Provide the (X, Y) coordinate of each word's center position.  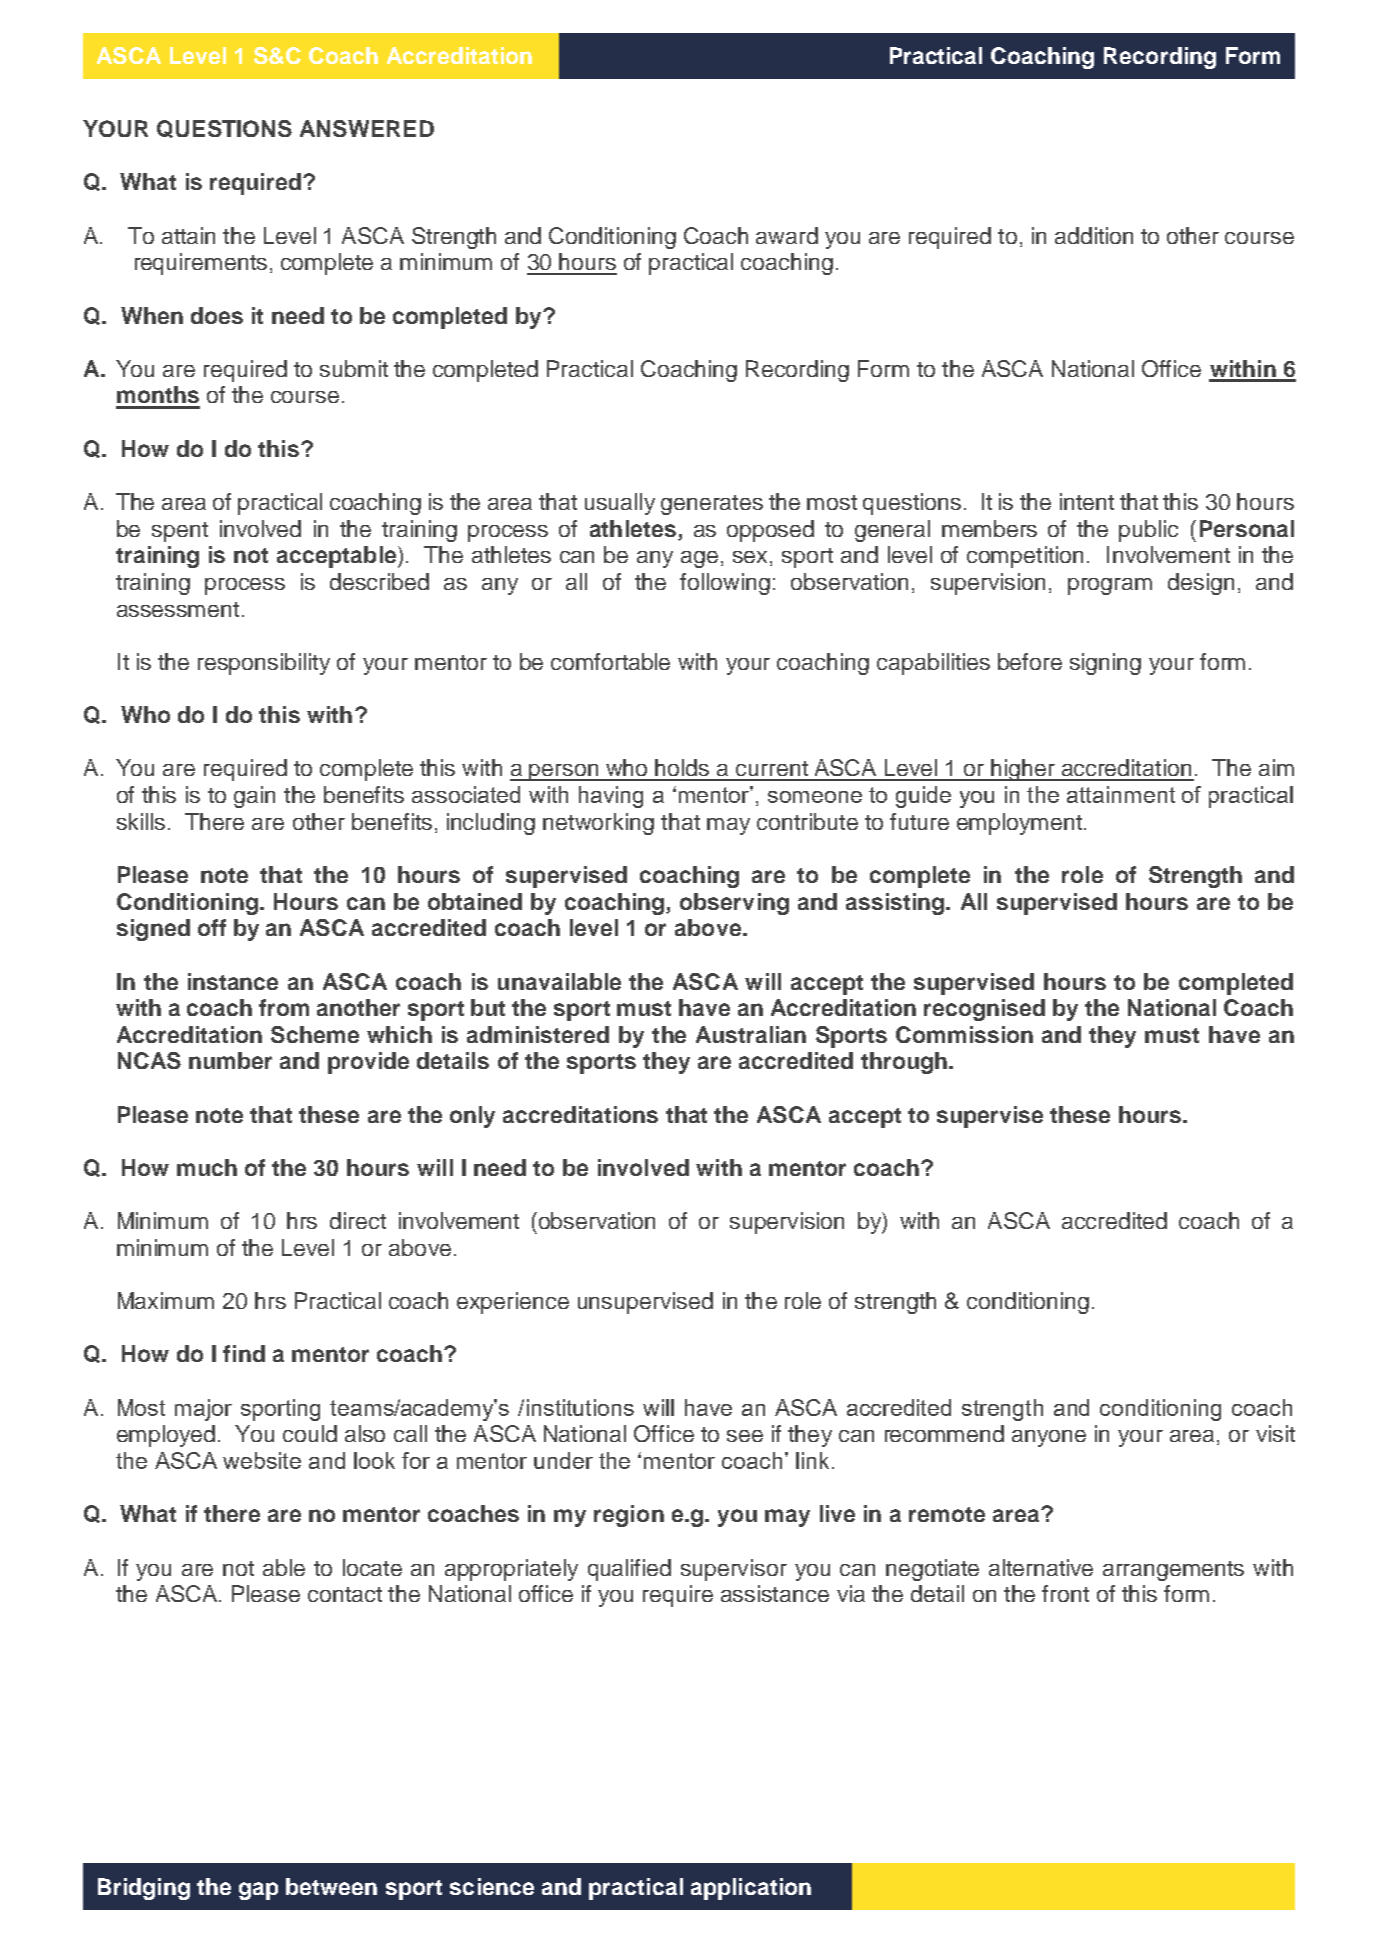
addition (1094, 235)
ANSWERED (367, 128)
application (751, 1889)
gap (258, 1891)
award (787, 235)
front (1065, 1593)
